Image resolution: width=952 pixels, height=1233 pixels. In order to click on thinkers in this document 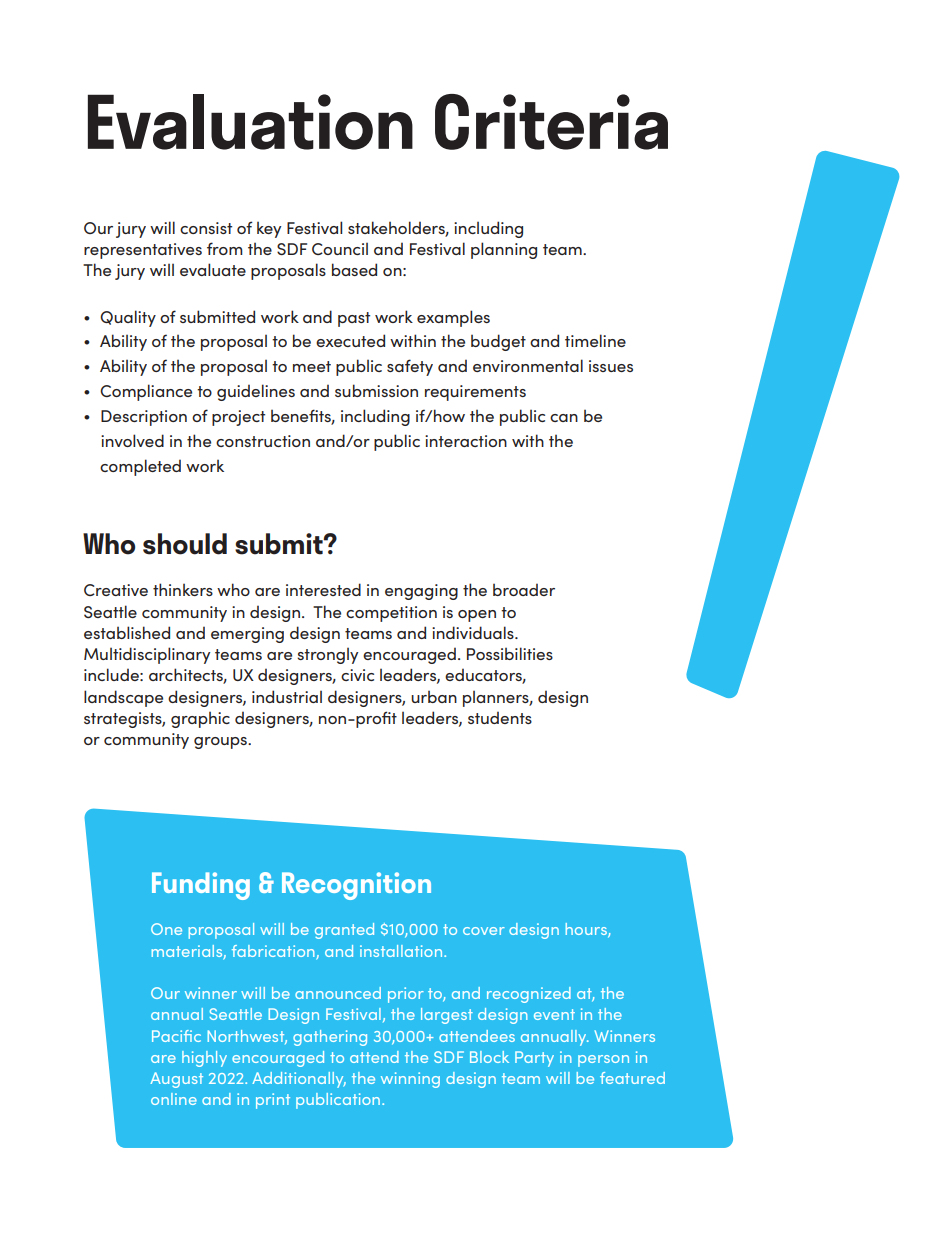, I will do `click(183, 589)`.
